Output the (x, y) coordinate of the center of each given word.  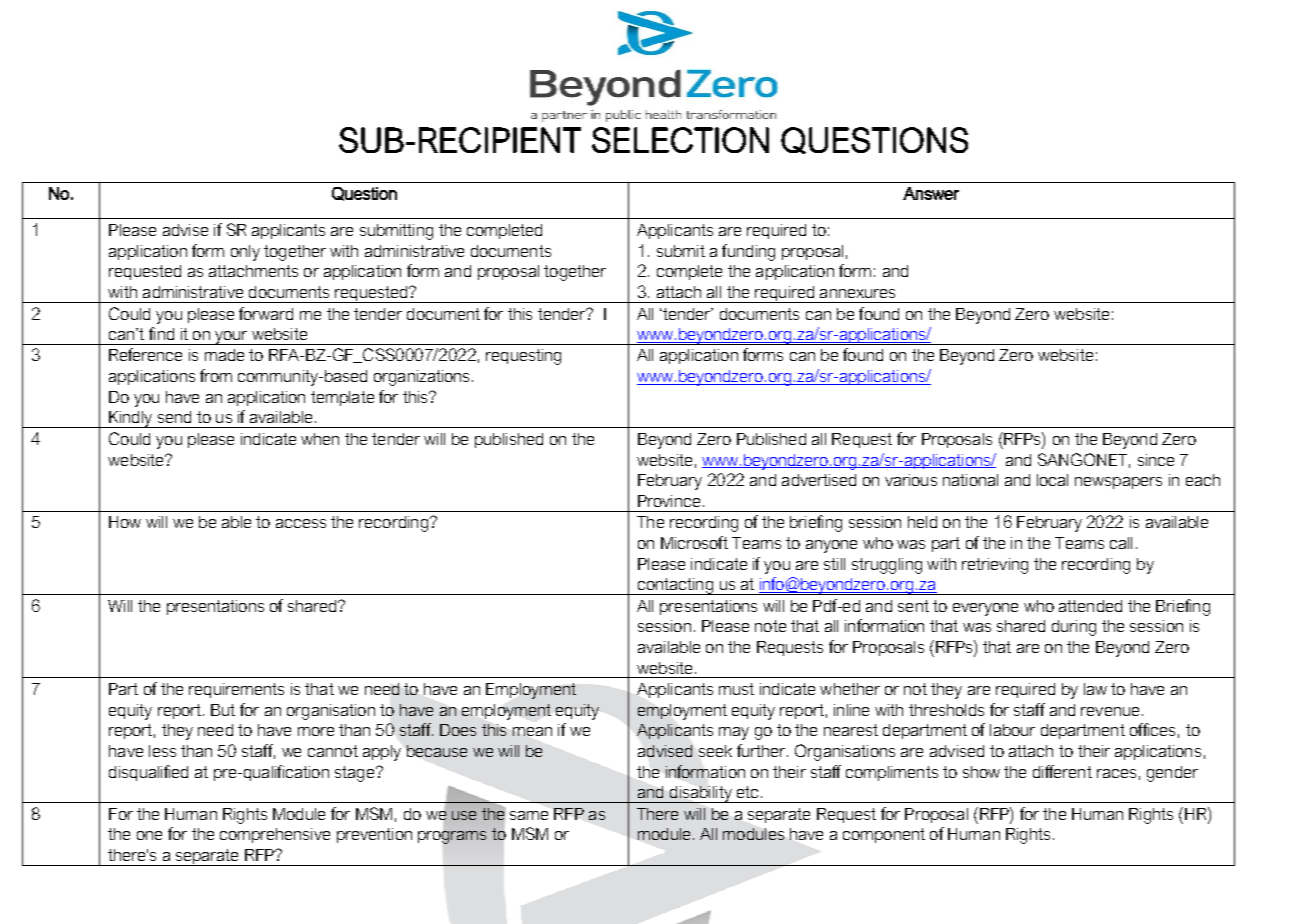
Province (669, 501)
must (736, 689)
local (1052, 480)
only (245, 253)
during (1074, 628)
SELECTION (680, 140)
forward (266, 313)
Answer (931, 193)
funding (748, 252)
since (1156, 460)
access (301, 523)
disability (700, 794)
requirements (236, 690)
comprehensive (275, 835)
